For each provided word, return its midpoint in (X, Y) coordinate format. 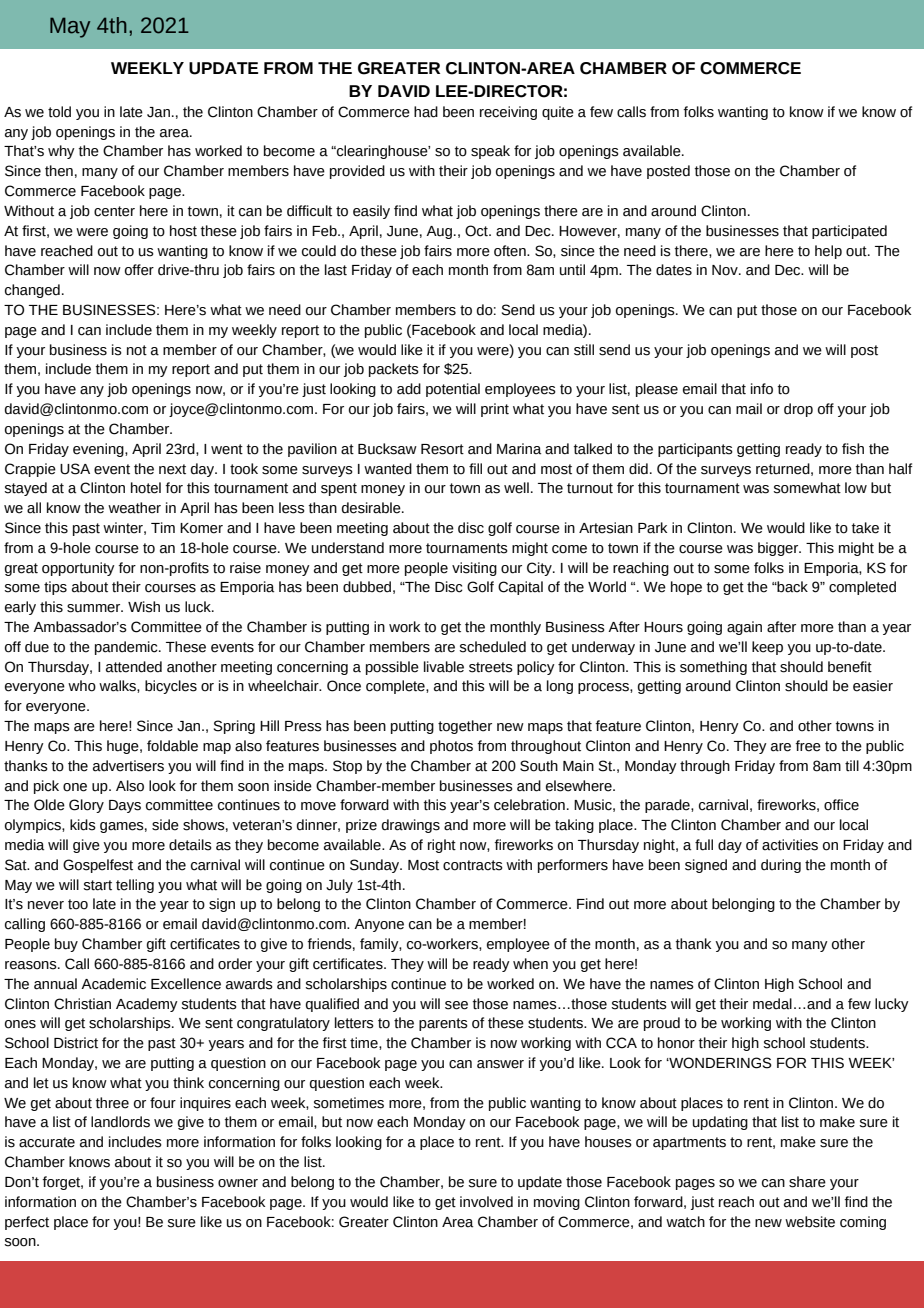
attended (134, 667)
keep (767, 648)
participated (849, 232)
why (61, 152)
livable (444, 667)
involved (486, 1202)
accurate (47, 1142)
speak (490, 152)
